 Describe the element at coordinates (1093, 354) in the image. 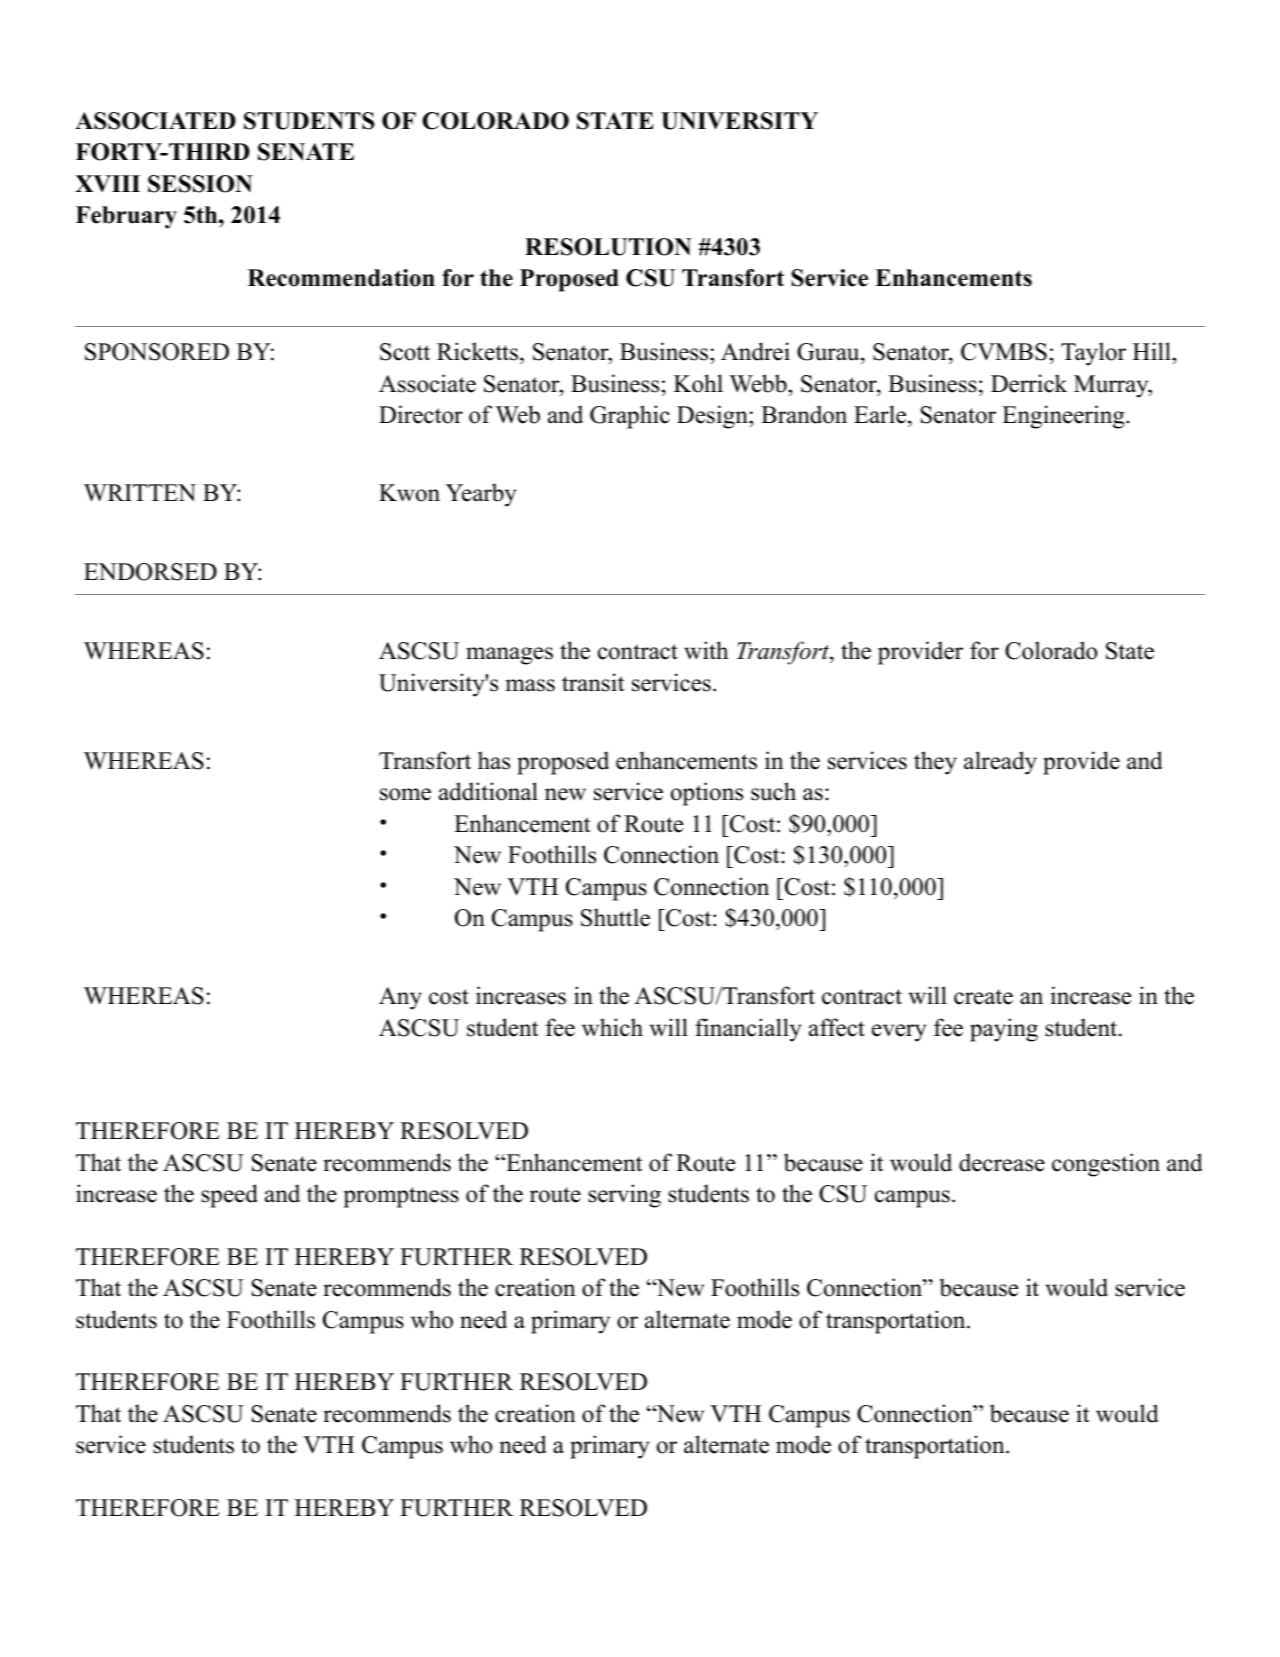

I see `Taylor` at that location.
